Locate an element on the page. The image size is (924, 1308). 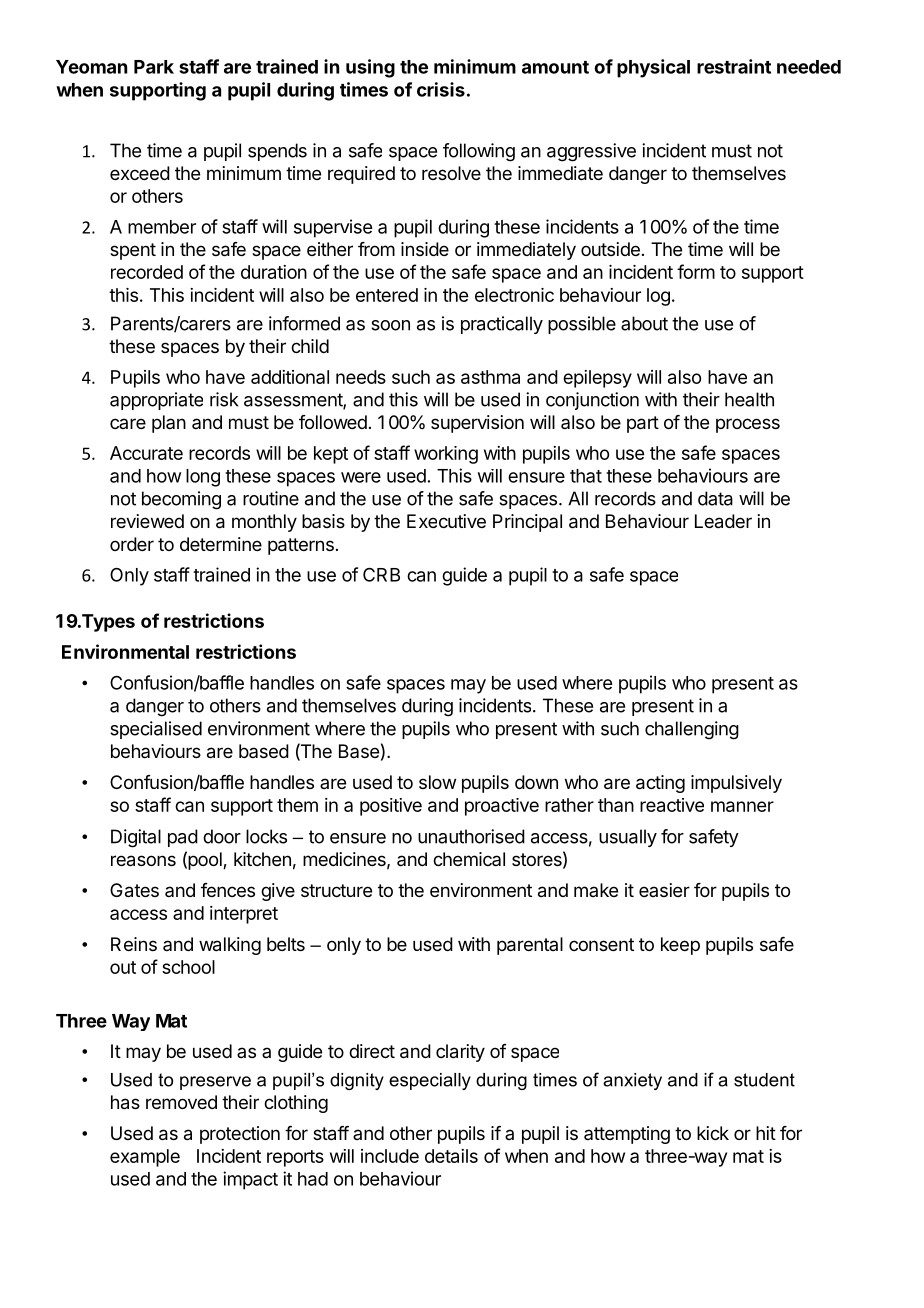
crisis is located at coordinates (441, 89).
